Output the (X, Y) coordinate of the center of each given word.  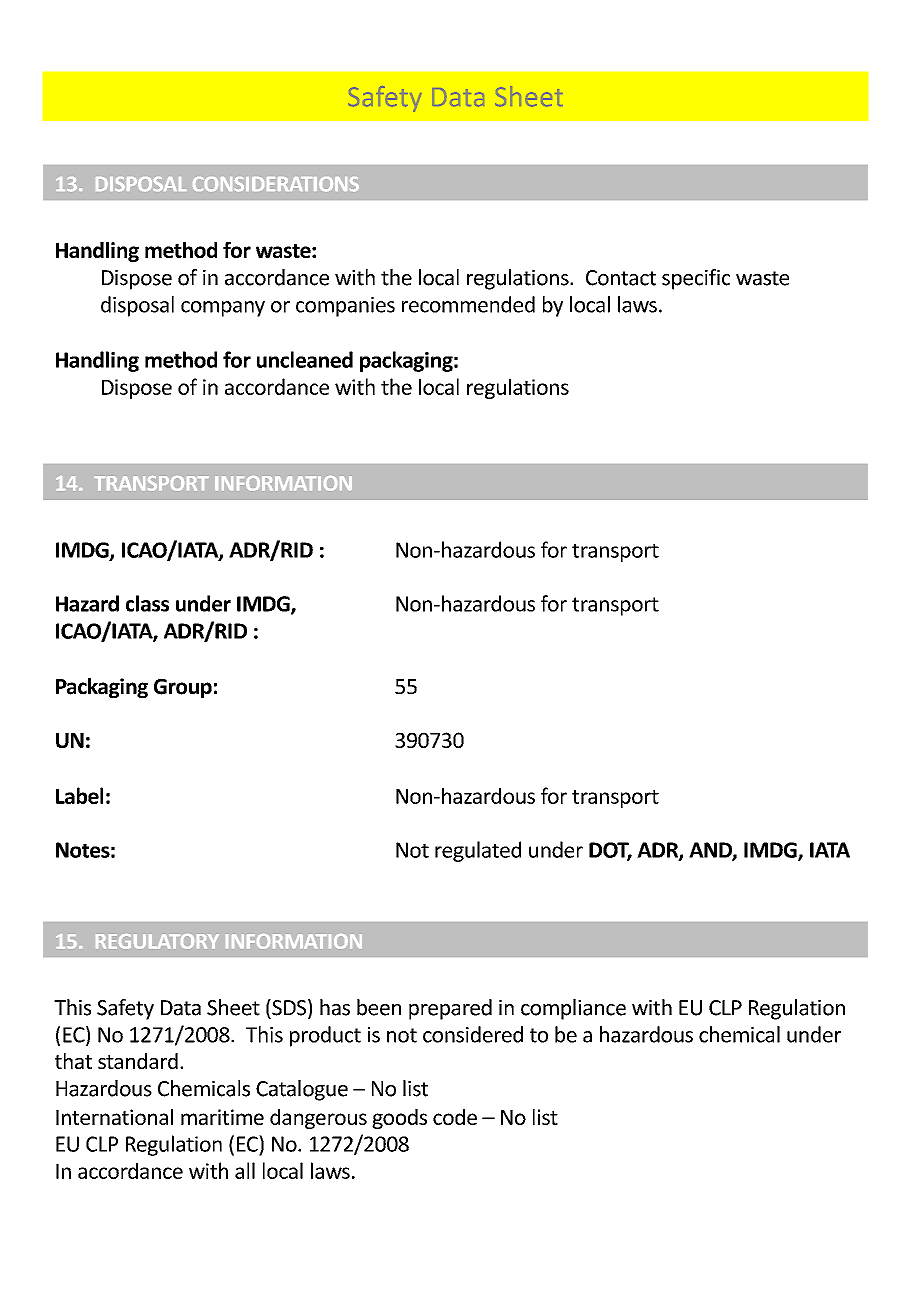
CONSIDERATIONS (276, 184)
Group (183, 688)
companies (345, 307)
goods (399, 1119)
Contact (621, 278)
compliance (573, 1009)
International (114, 1117)
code (455, 1117)
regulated (478, 851)
